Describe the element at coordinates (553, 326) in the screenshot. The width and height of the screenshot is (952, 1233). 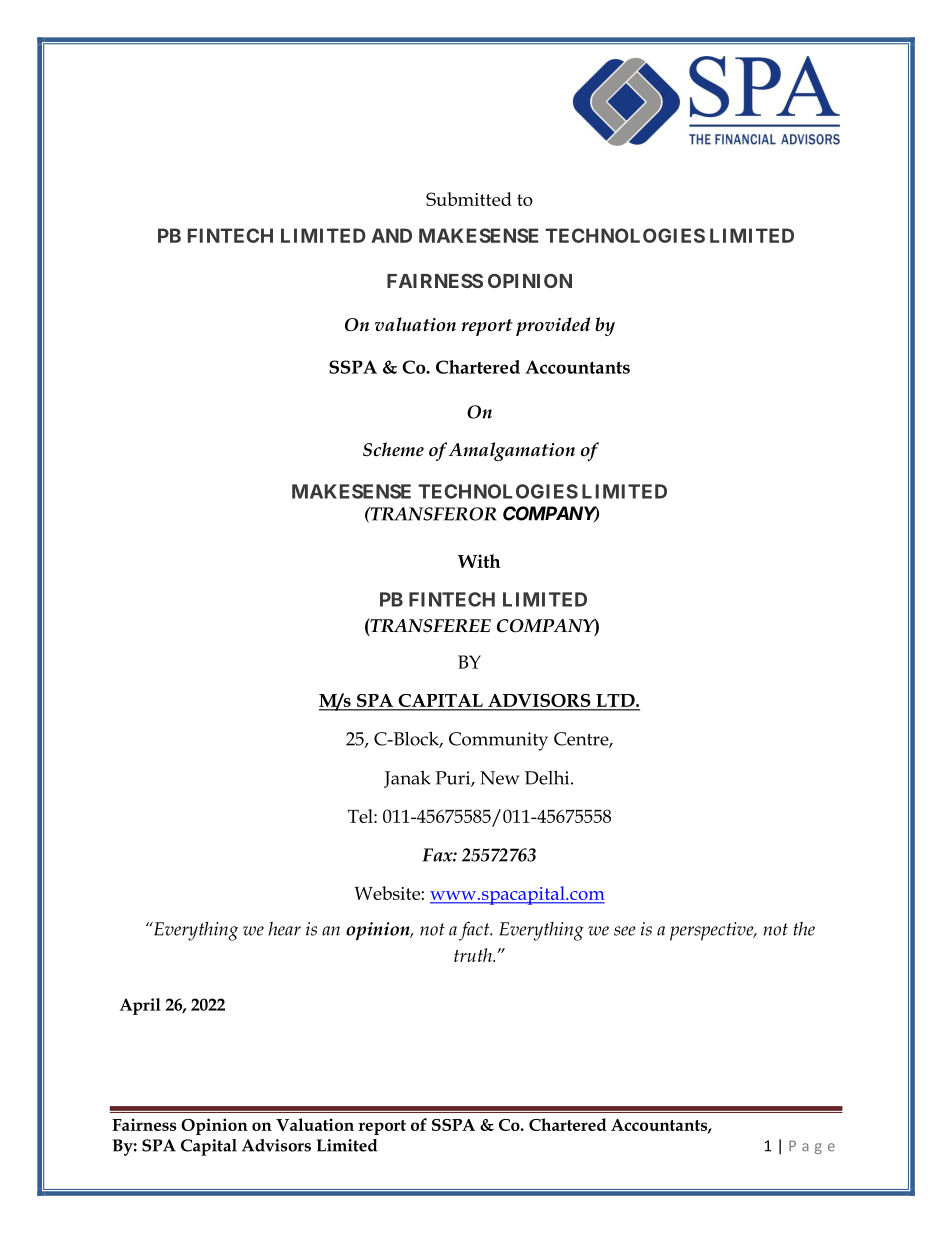
I see `provided` at that location.
